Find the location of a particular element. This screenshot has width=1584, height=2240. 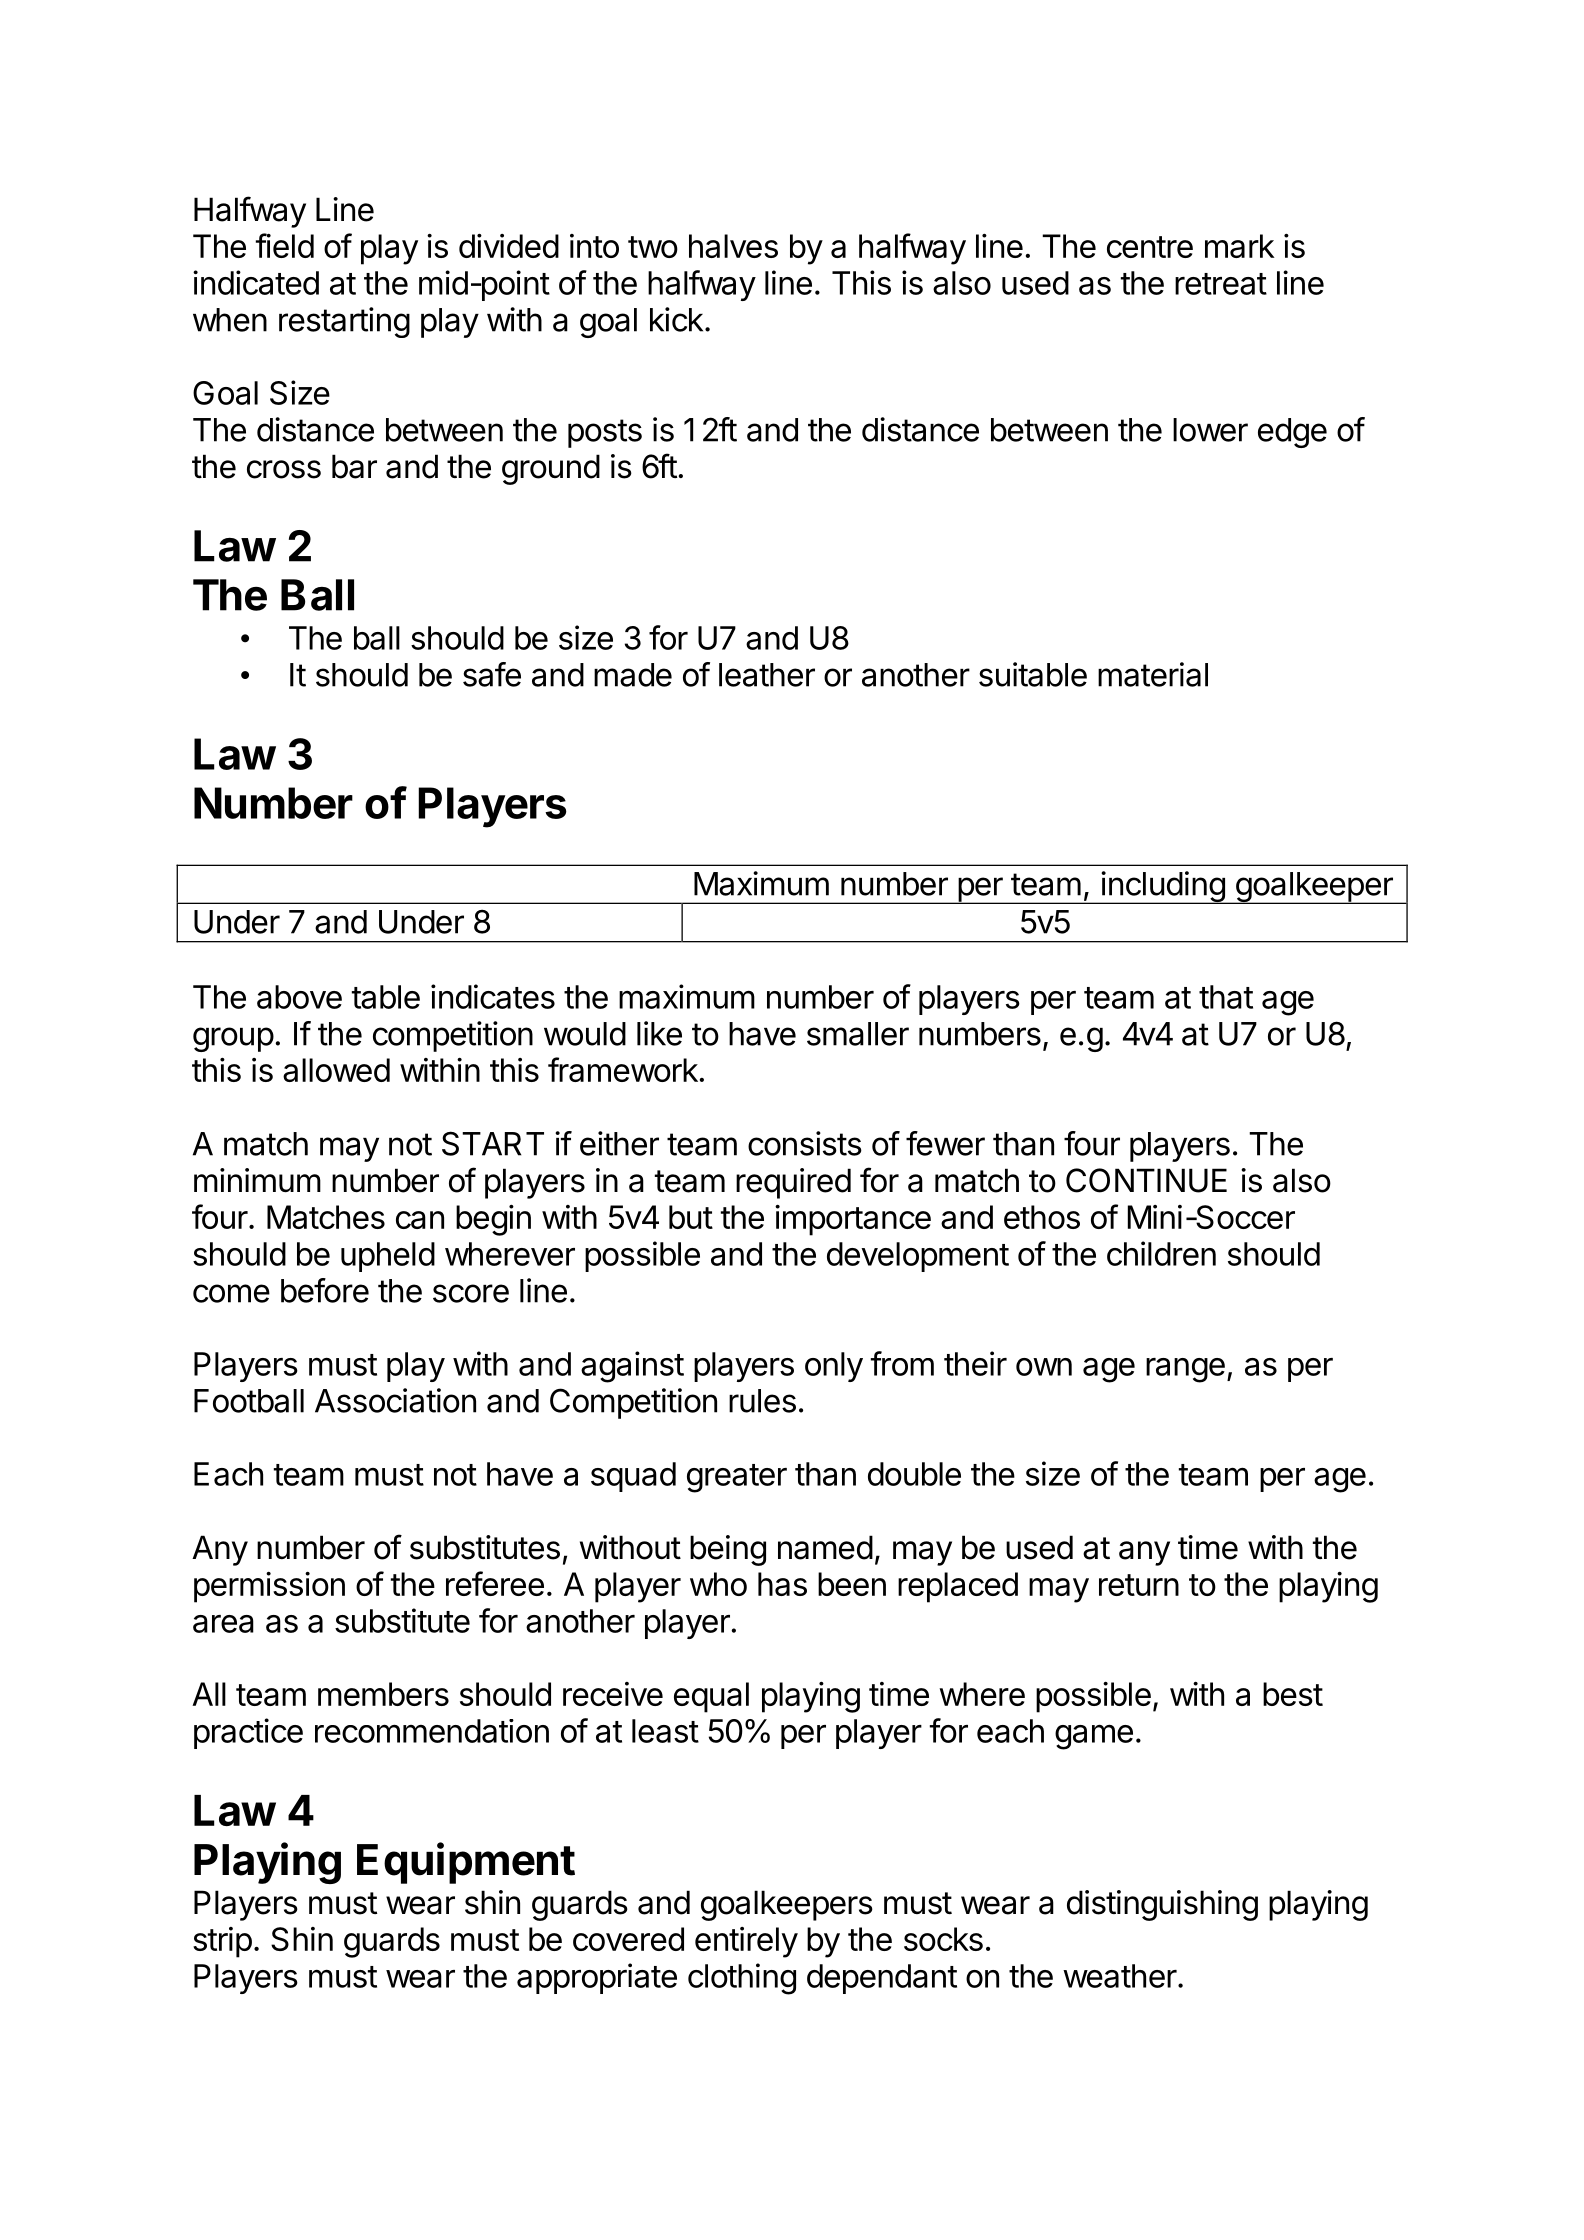

entirely is located at coordinates (746, 1942).
